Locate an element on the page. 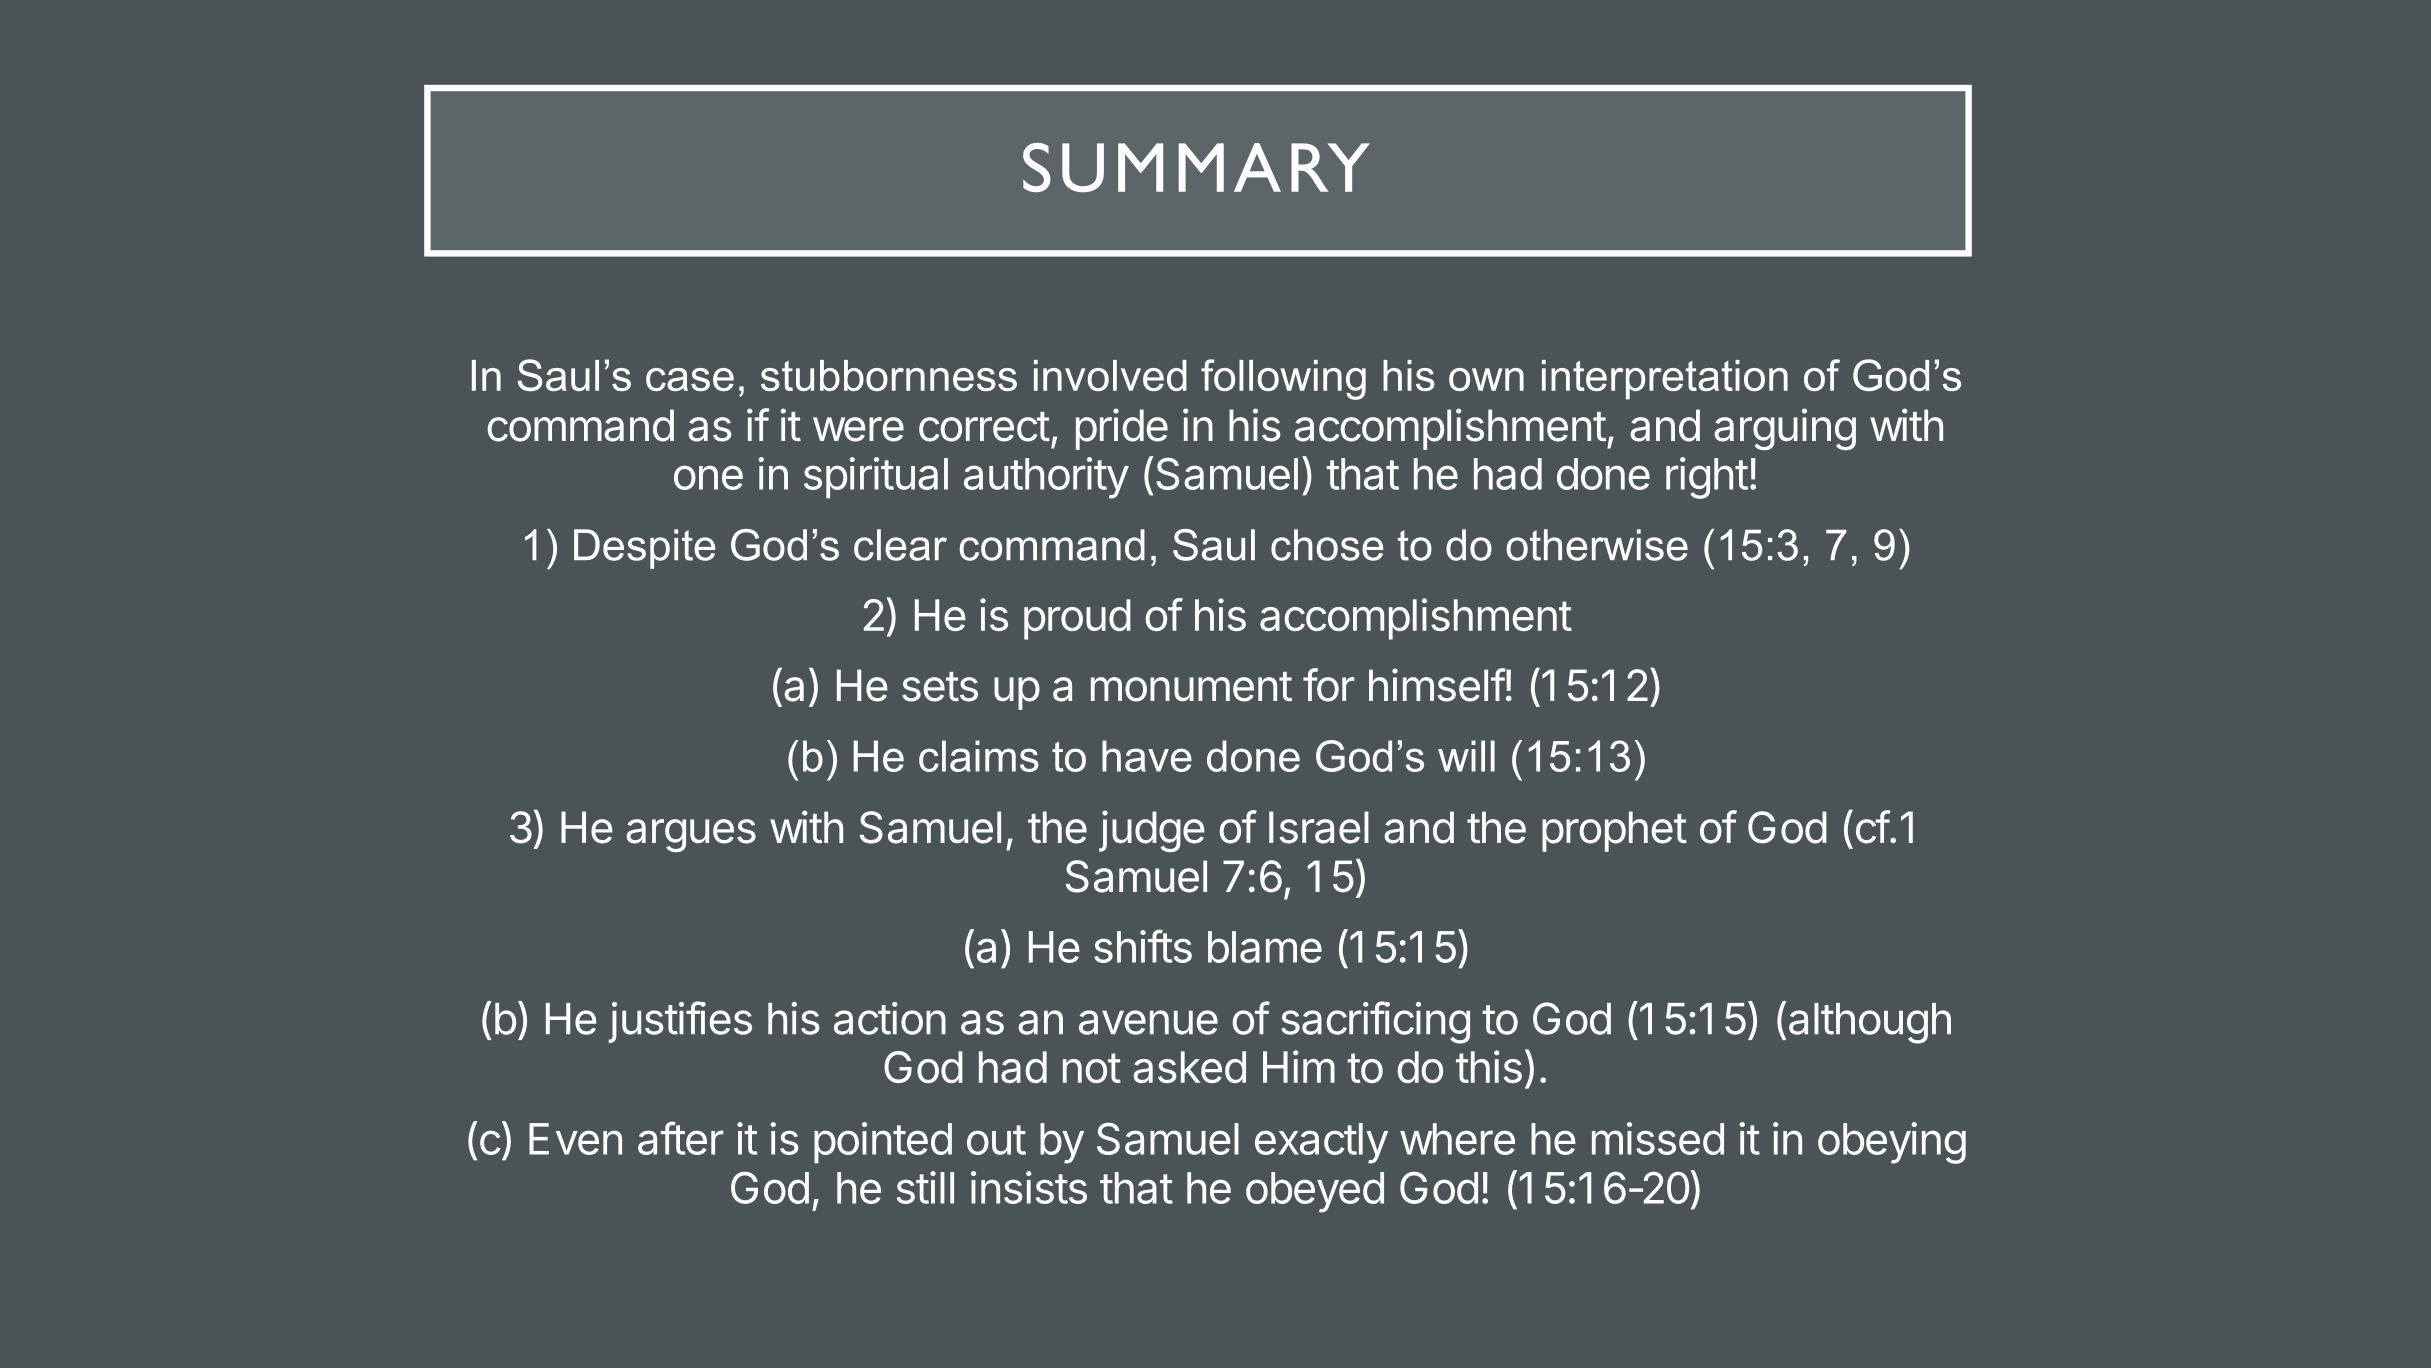 Image resolution: width=2431 pixels, height=1368 pixels. blame is located at coordinates (1265, 947).
